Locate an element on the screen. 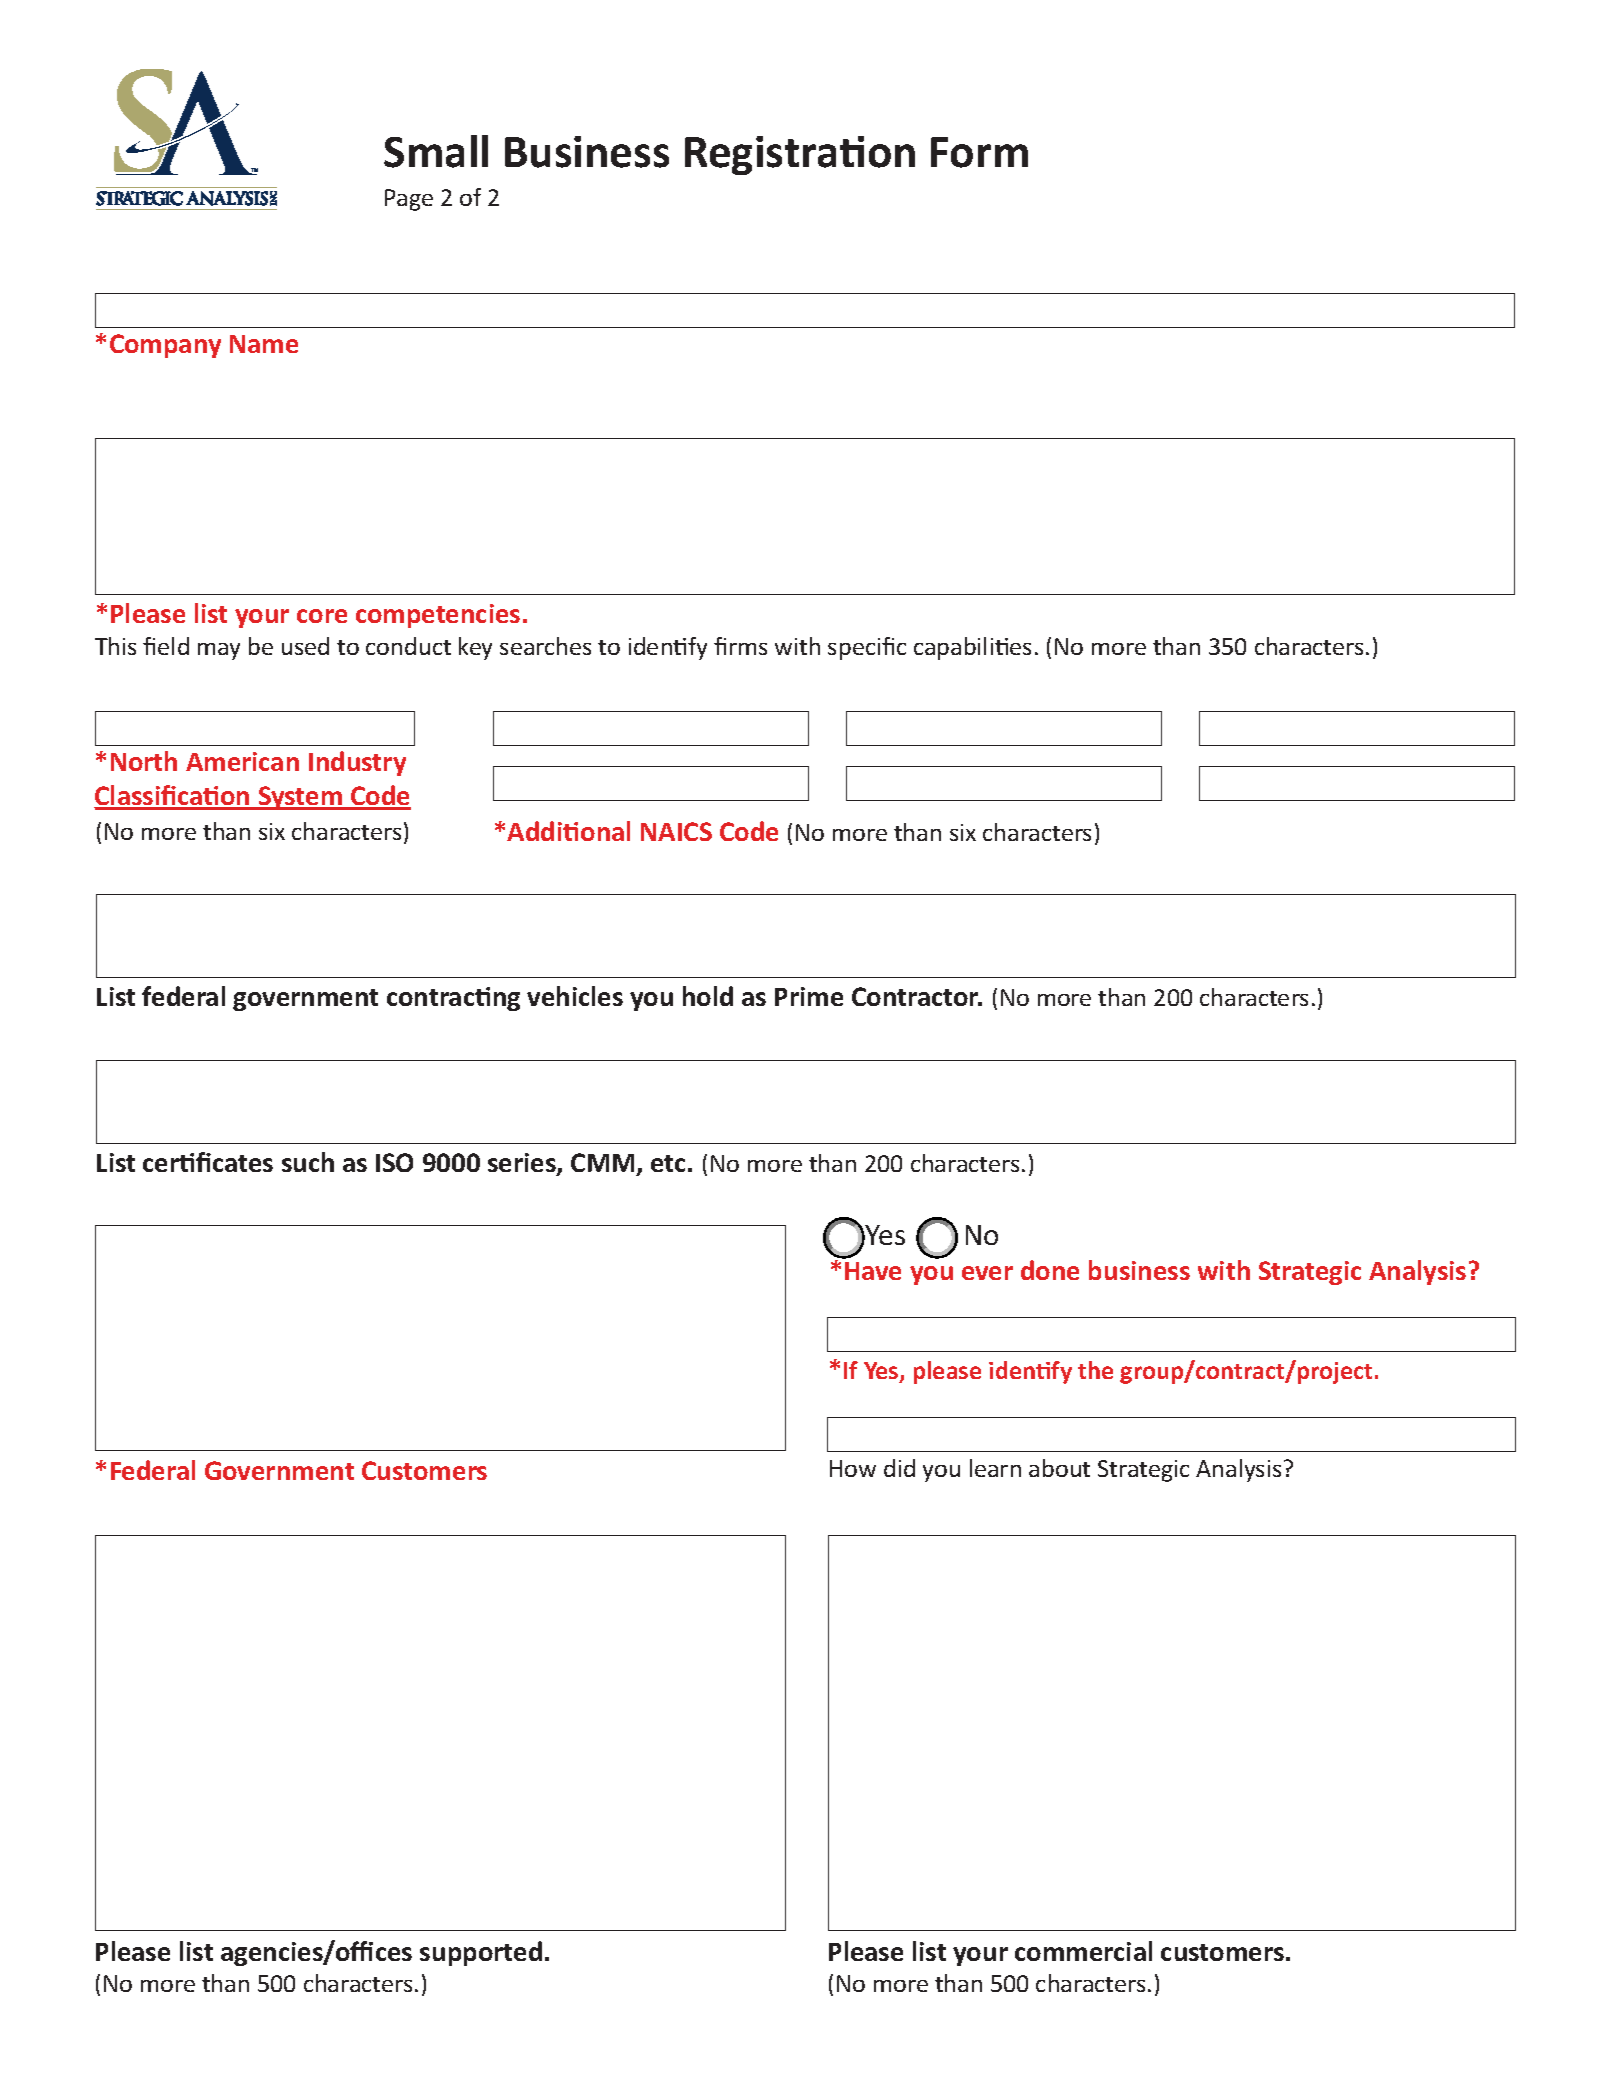  commercial is located at coordinates (1083, 1951).
